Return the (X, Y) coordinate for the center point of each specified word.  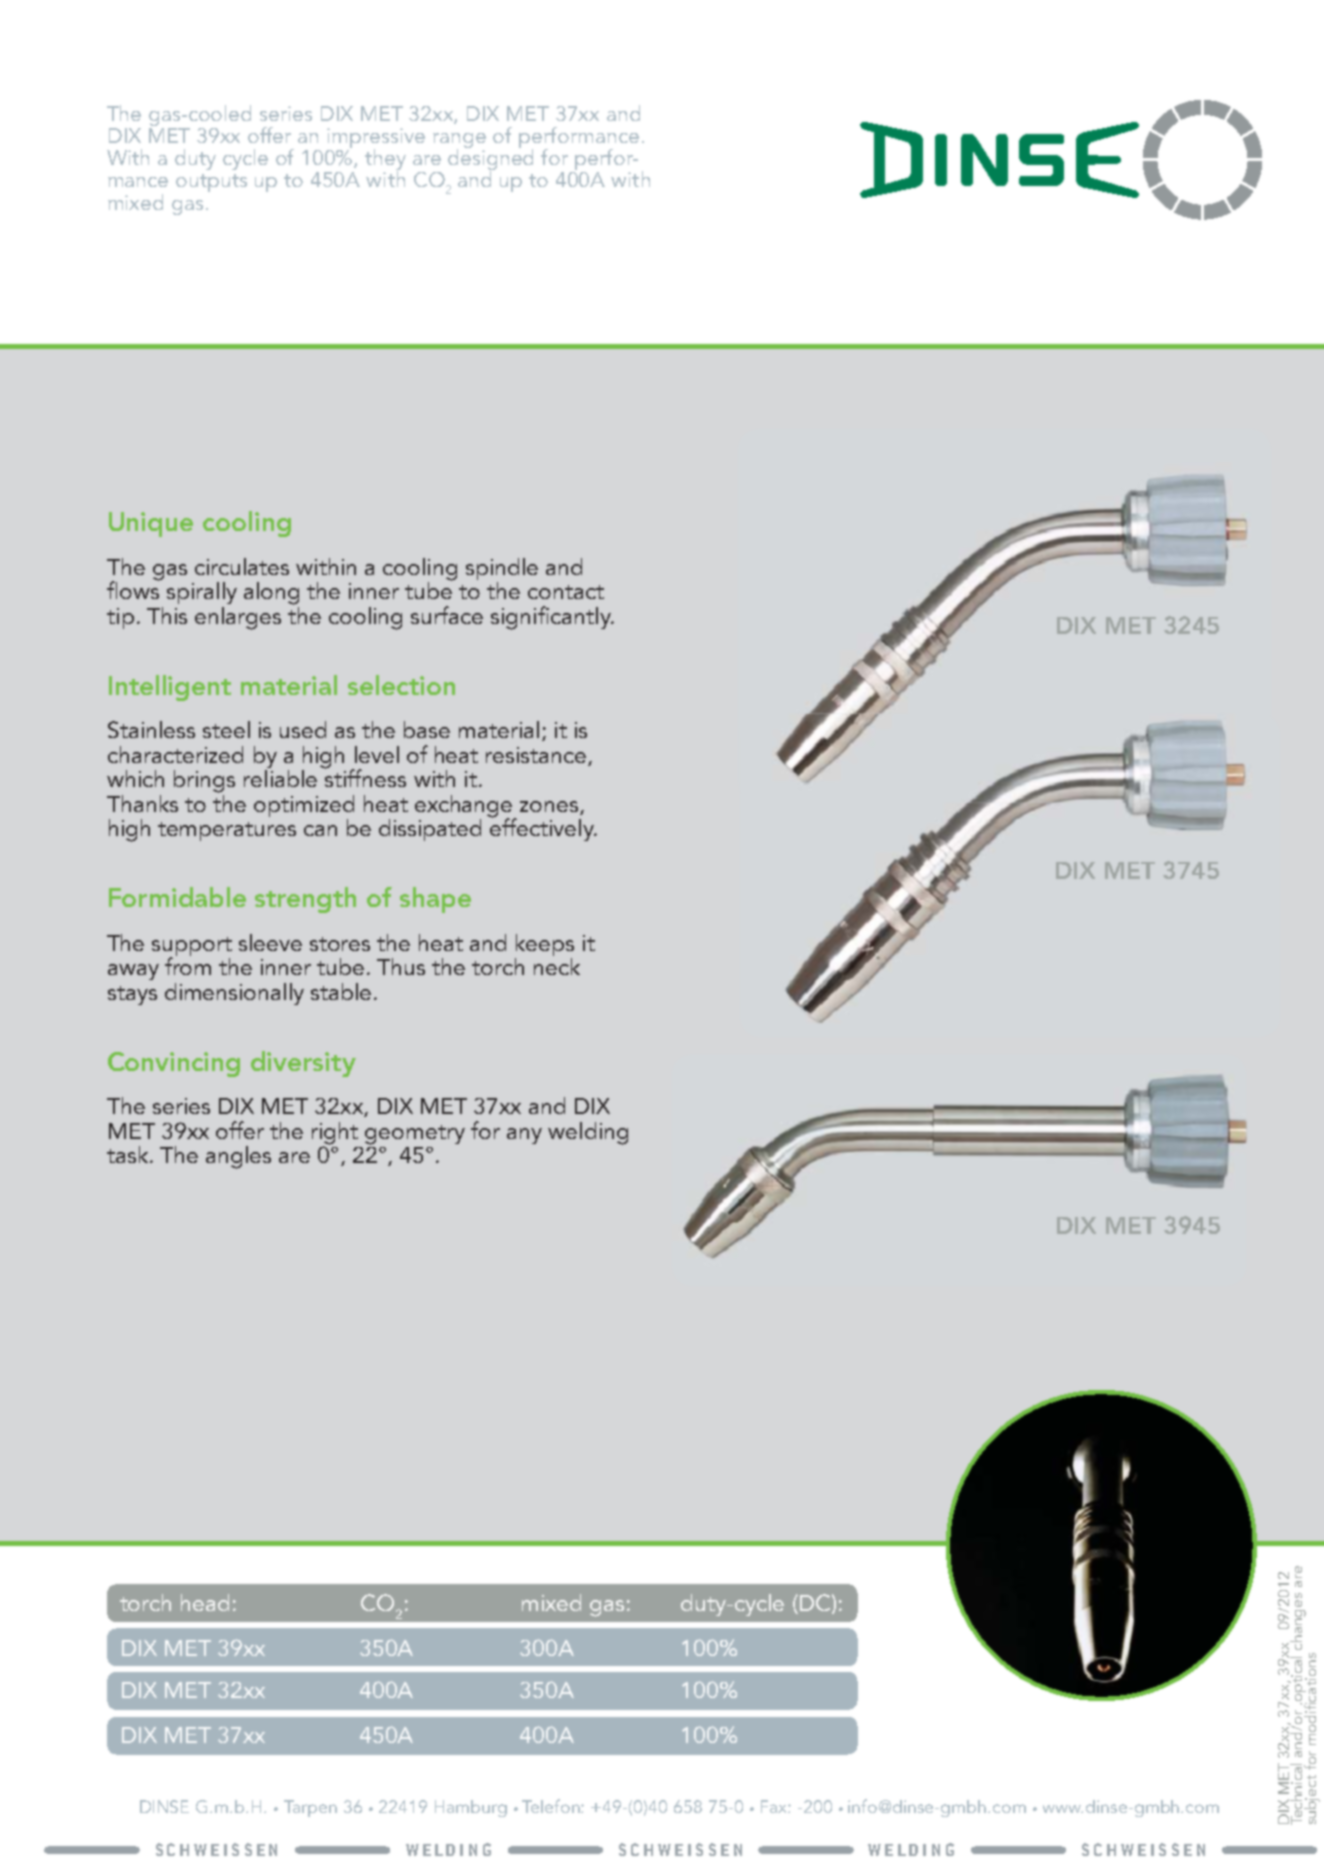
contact (566, 592)
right (335, 1134)
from (188, 965)
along (271, 593)
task (129, 1154)
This (167, 615)
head (205, 1602)
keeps (545, 945)
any (524, 1136)
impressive (376, 139)
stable (341, 991)
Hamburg (471, 1808)
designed (490, 160)
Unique (151, 524)
